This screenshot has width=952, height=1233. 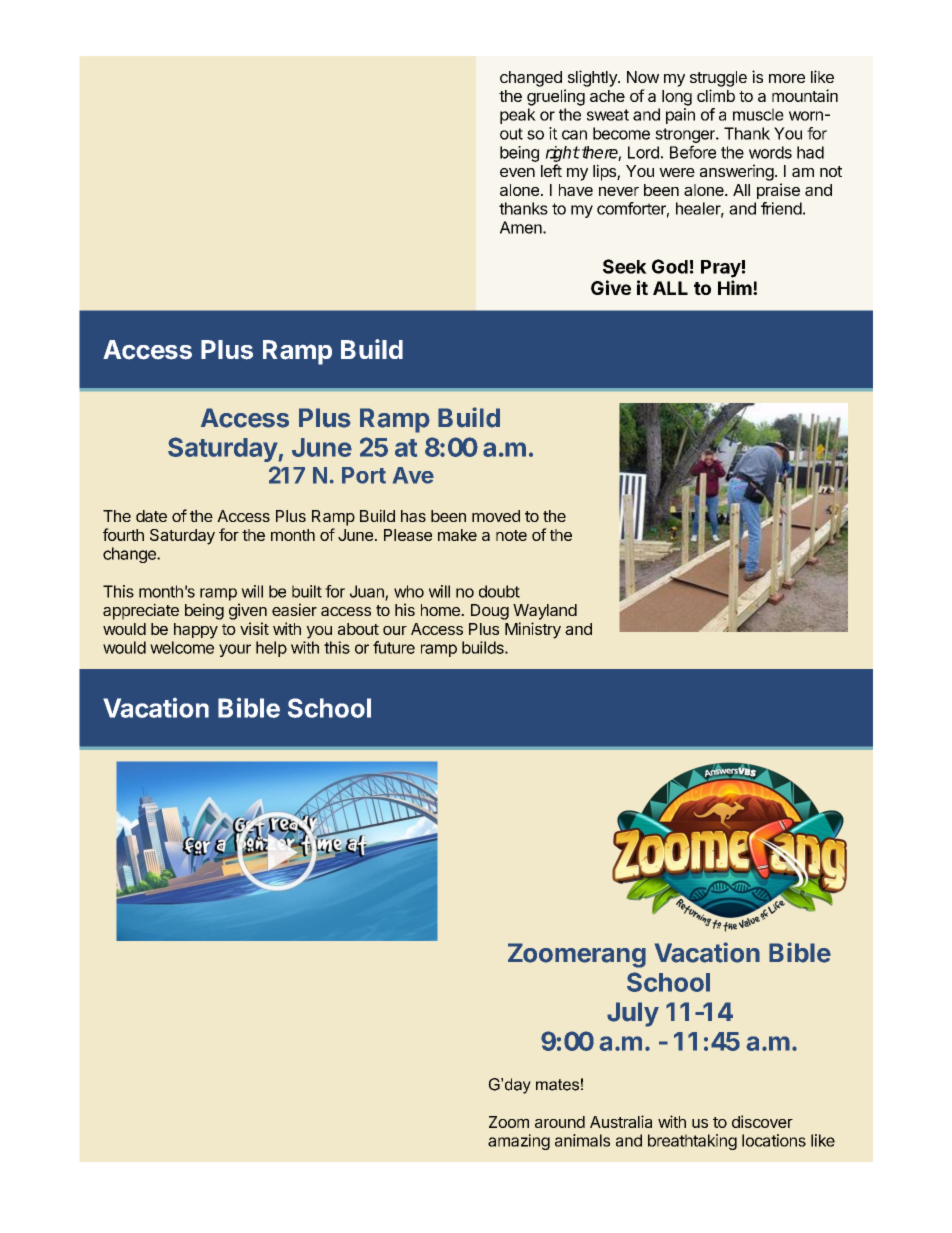 What do you see at coordinates (556, 97) in the screenshot?
I see `grueling` at bounding box center [556, 97].
